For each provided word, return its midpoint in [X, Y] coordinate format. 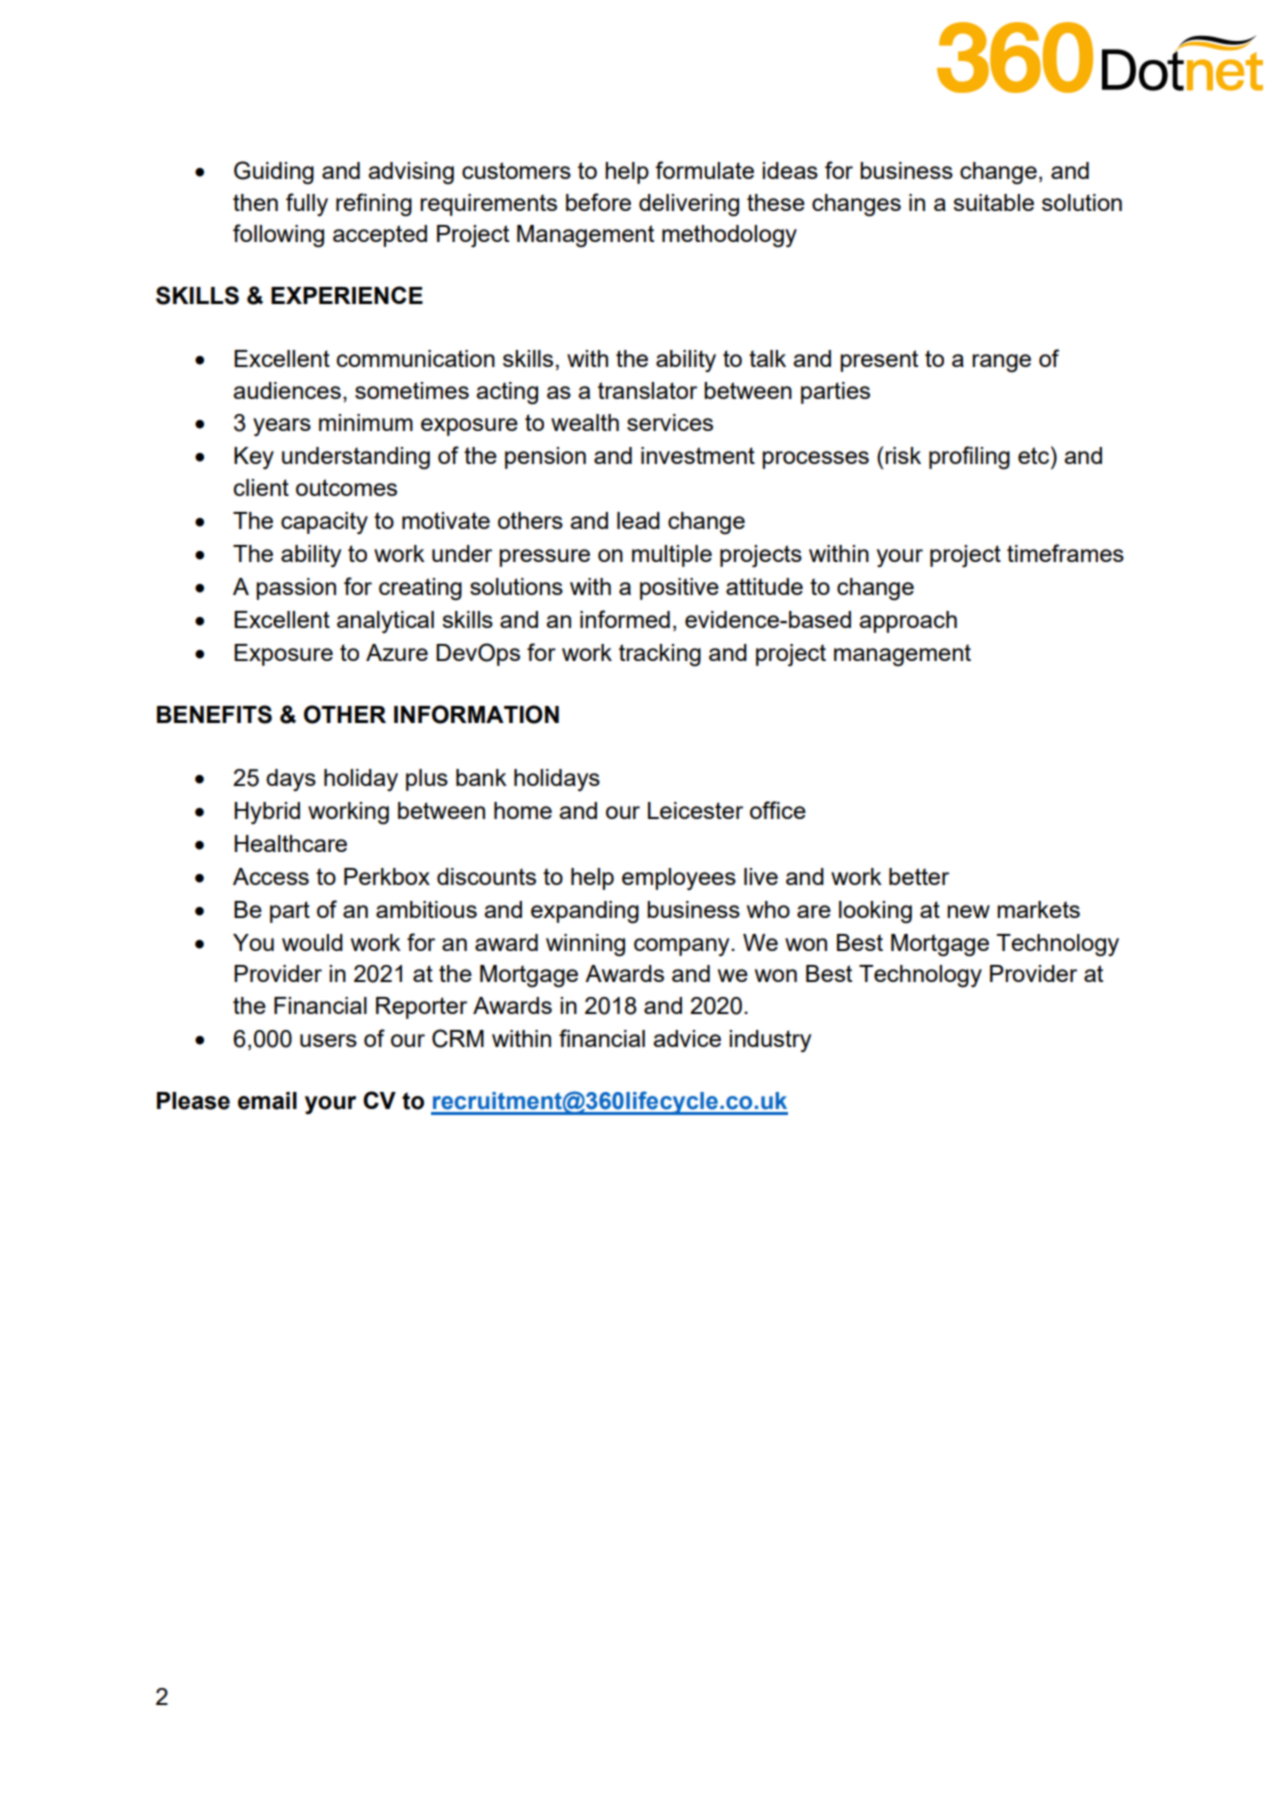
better [919, 876]
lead [638, 520]
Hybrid [267, 813]
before [598, 202]
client [261, 487]
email [267, 1101]
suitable [993, 202]
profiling [969, 458]
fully [307, 204]
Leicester [695, 810]
